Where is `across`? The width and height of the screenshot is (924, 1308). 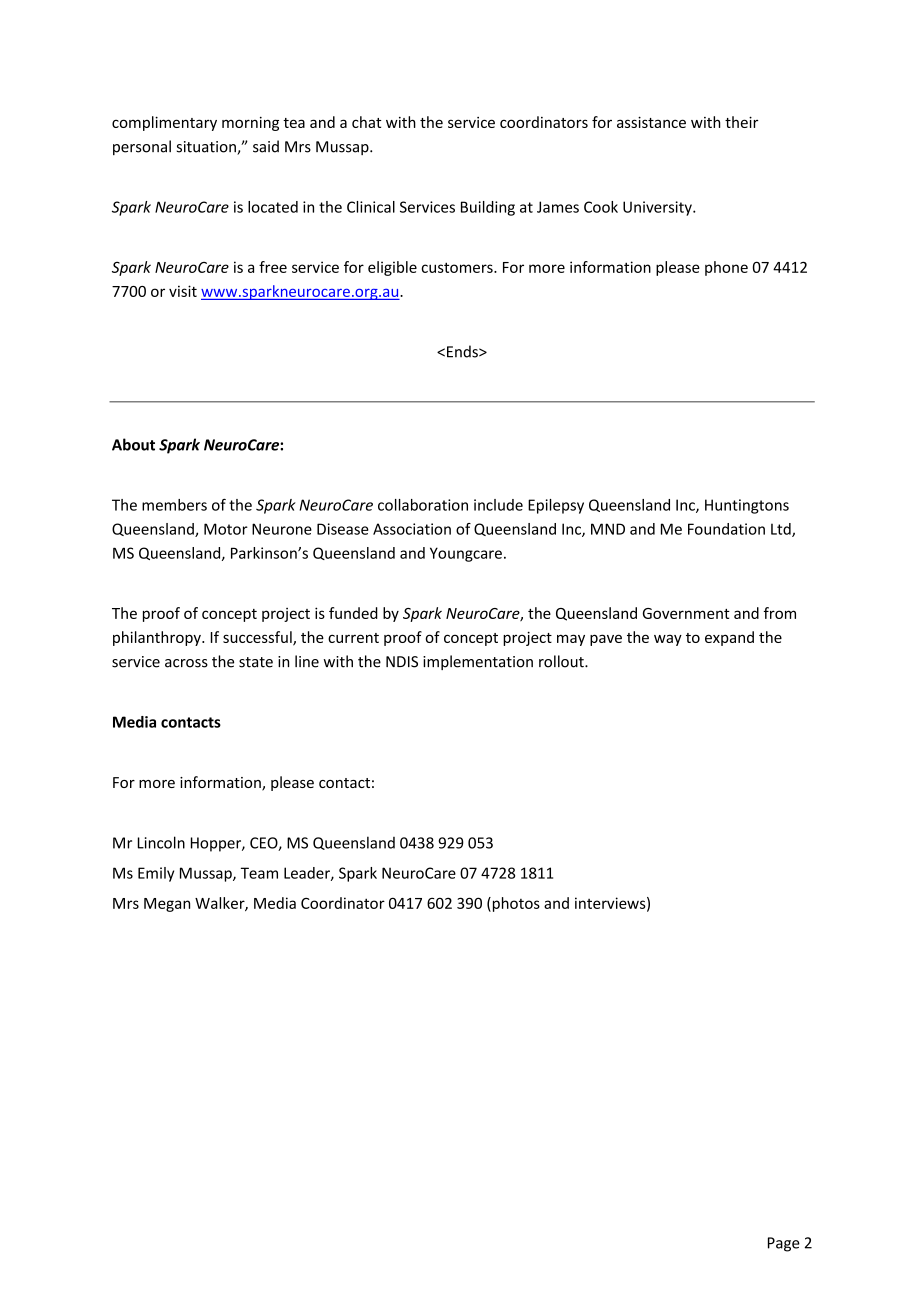
across is located at coordinates (186, 663).
